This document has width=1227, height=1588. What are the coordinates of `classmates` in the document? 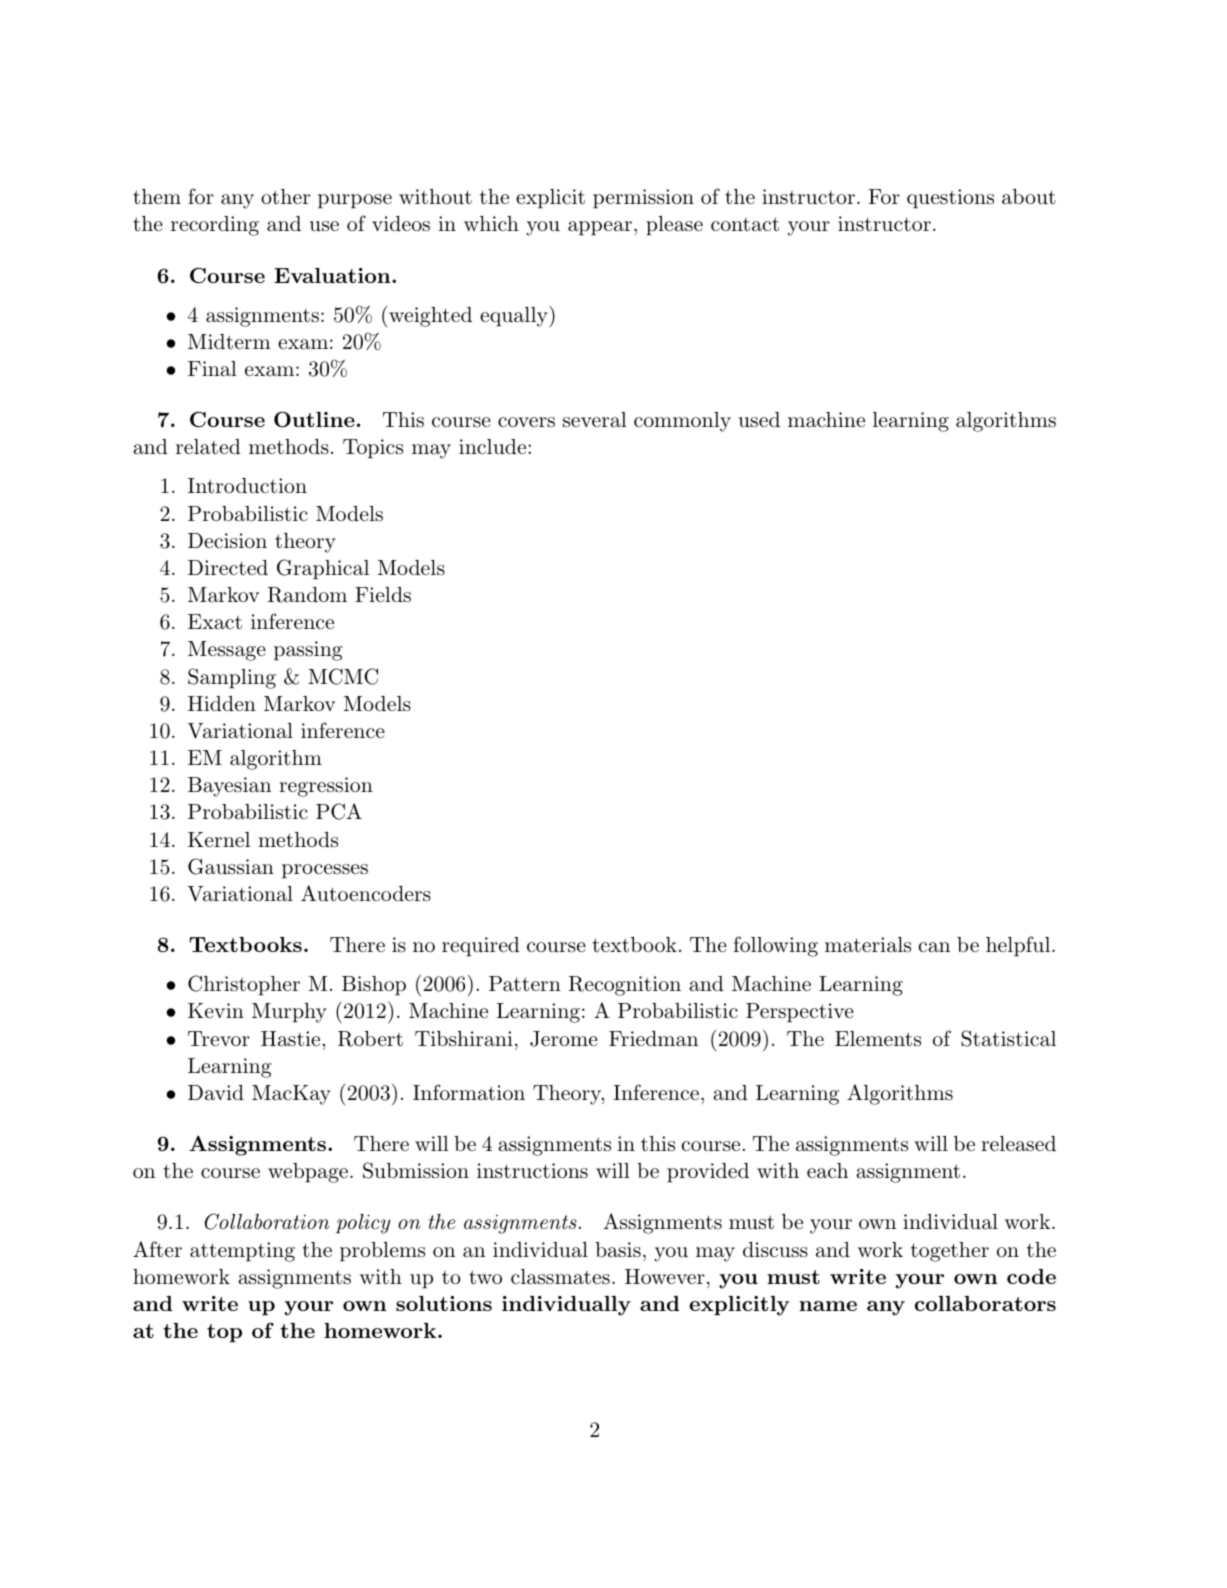 It's located at (560, 1277).
